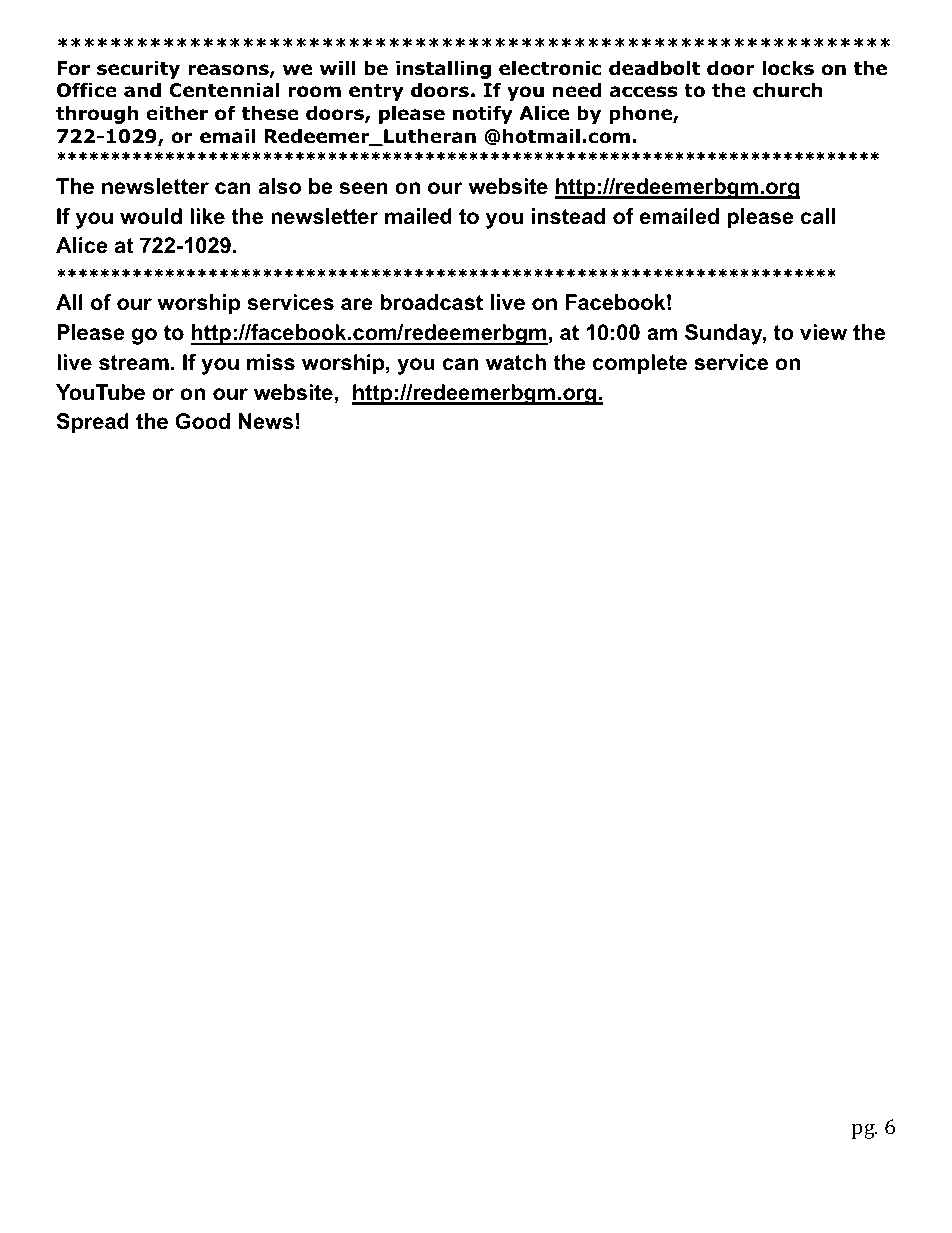 This image has width=952, height=1233. I want to click on seen, so click(364, 188).
